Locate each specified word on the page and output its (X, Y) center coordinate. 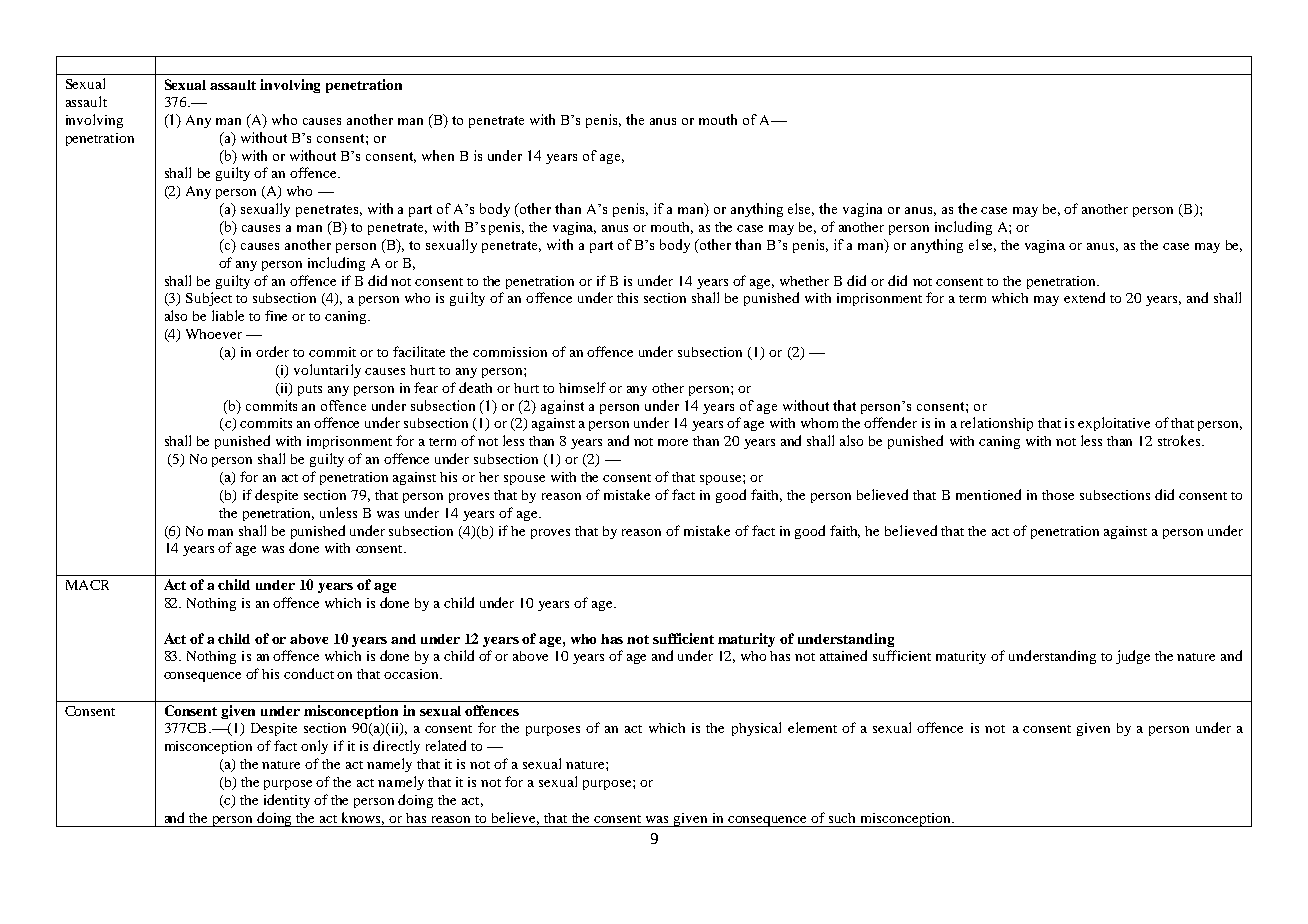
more (673, 442)
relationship (997, 424)
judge (1133, 657)
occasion (413, 674)
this (627, 298)
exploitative (1114, 424)
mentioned (988, 494)
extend (1084, 297)
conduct (309, 673)
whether (804, 281)
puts (310, 390)
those (1058, 495)
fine (276, 315)
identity (287, 801)
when (438, 155)
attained (843, 655)
